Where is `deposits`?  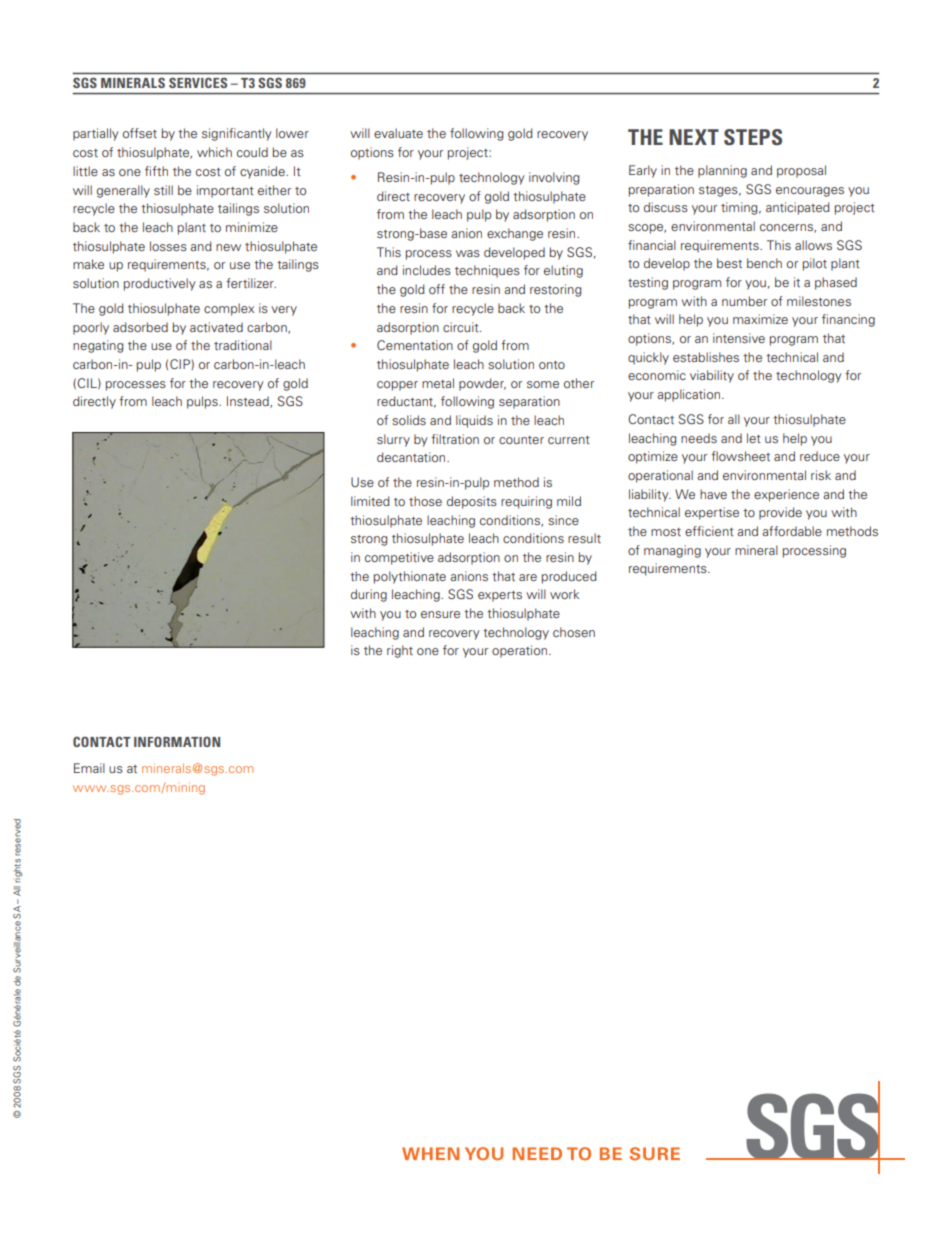
deposits is located at coordinates (472, 502).
